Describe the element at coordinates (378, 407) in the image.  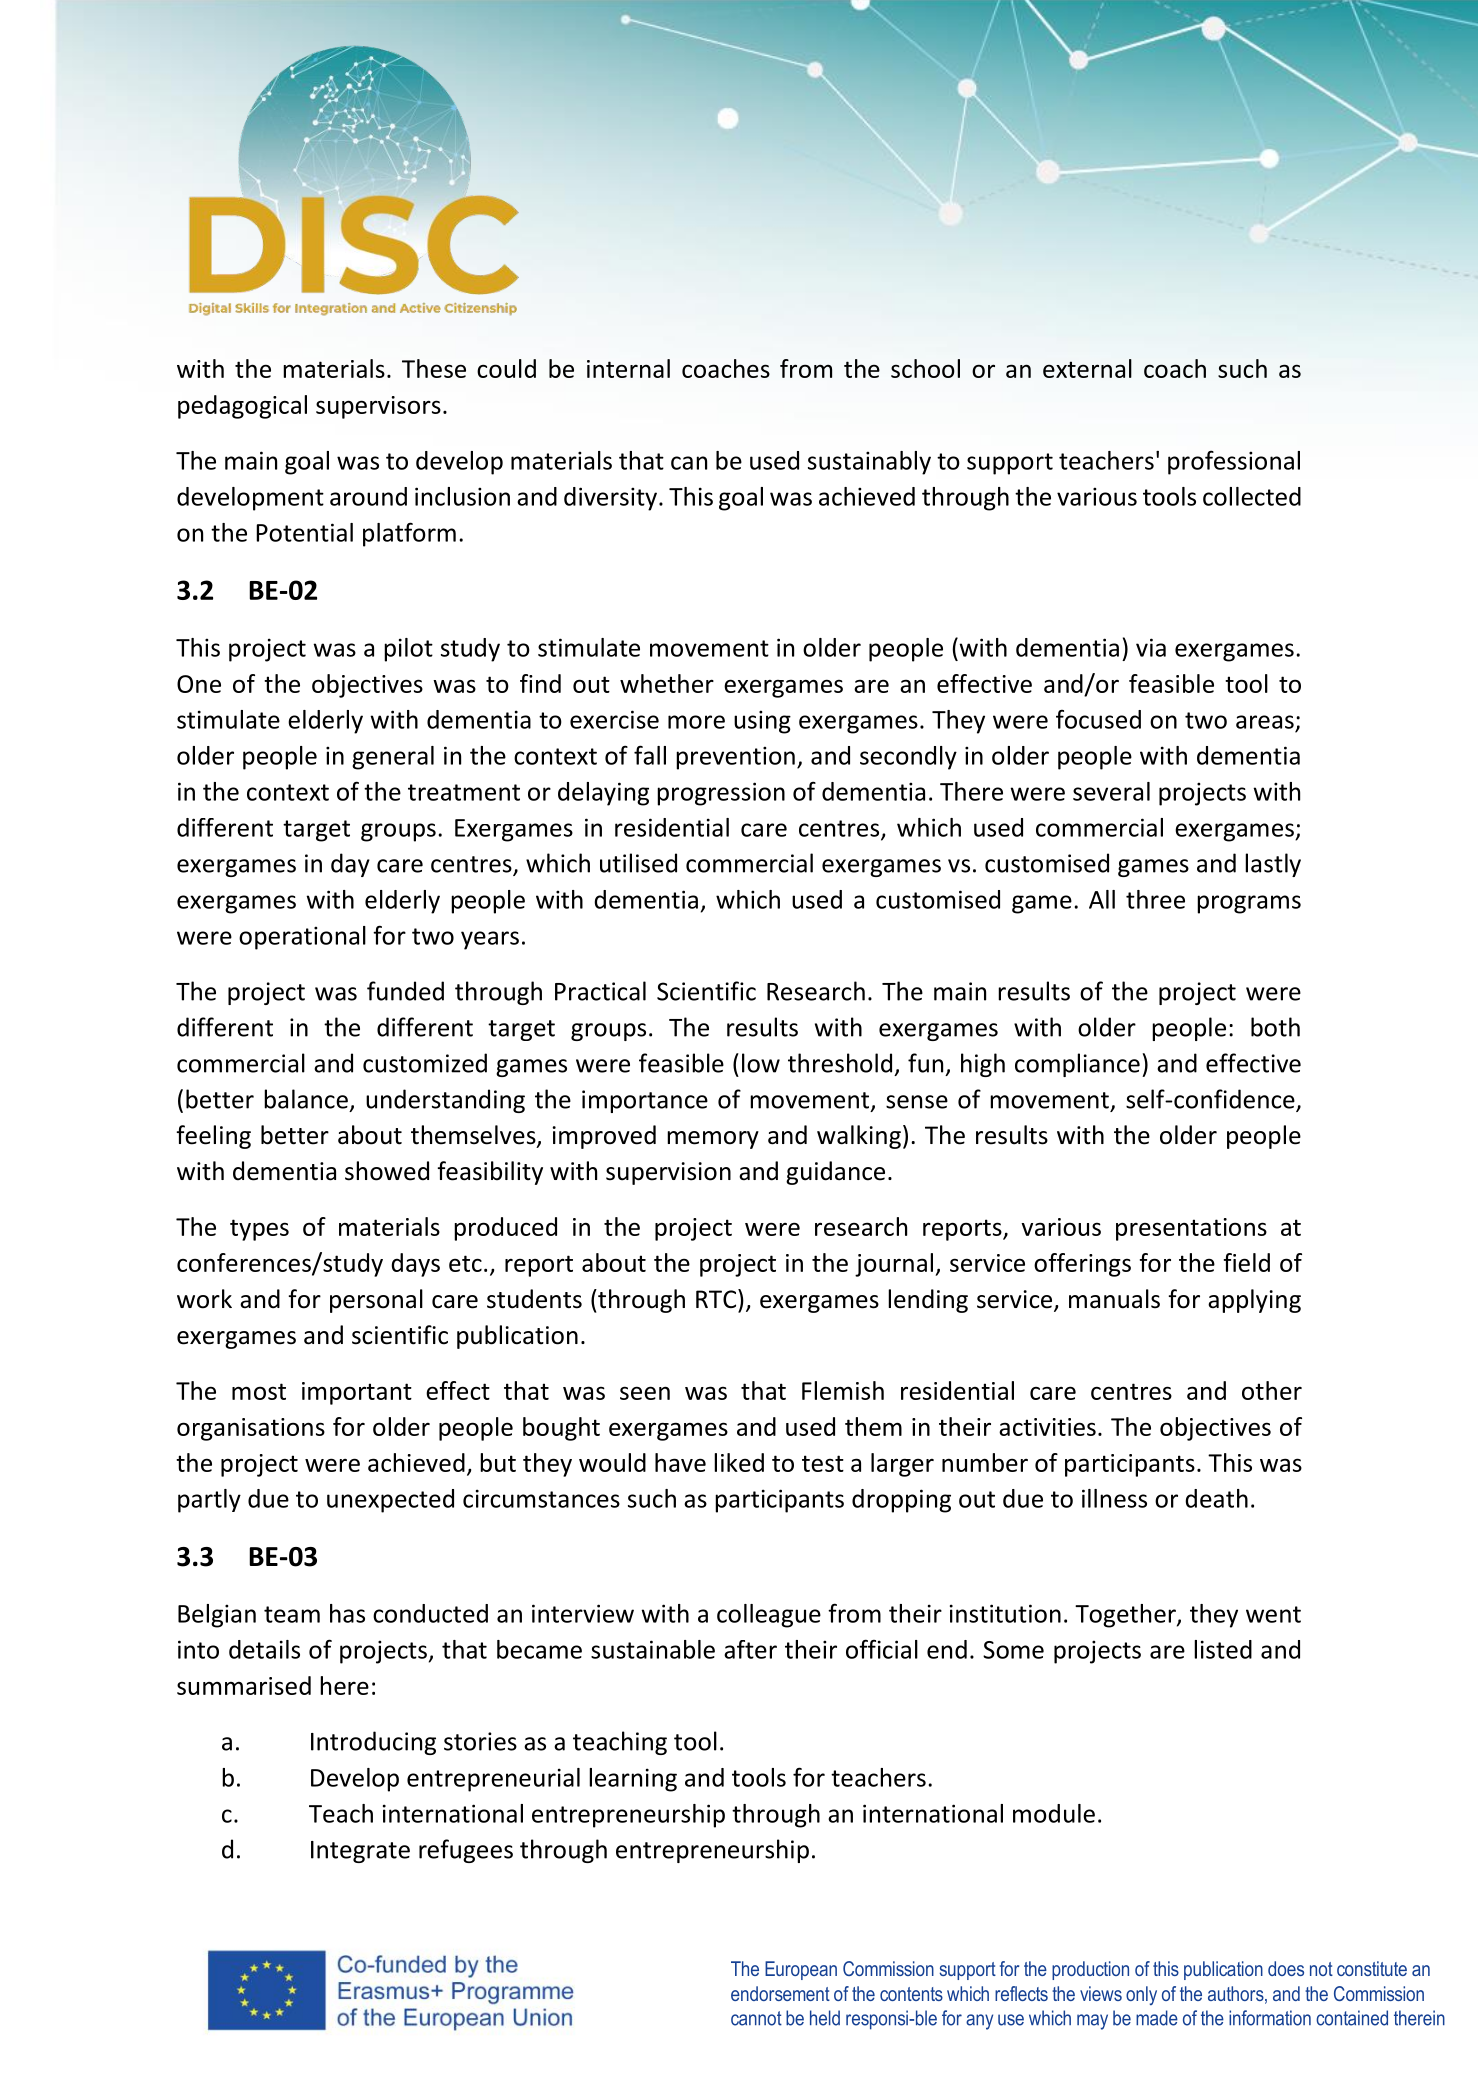
I see `supervisors` at that location.
